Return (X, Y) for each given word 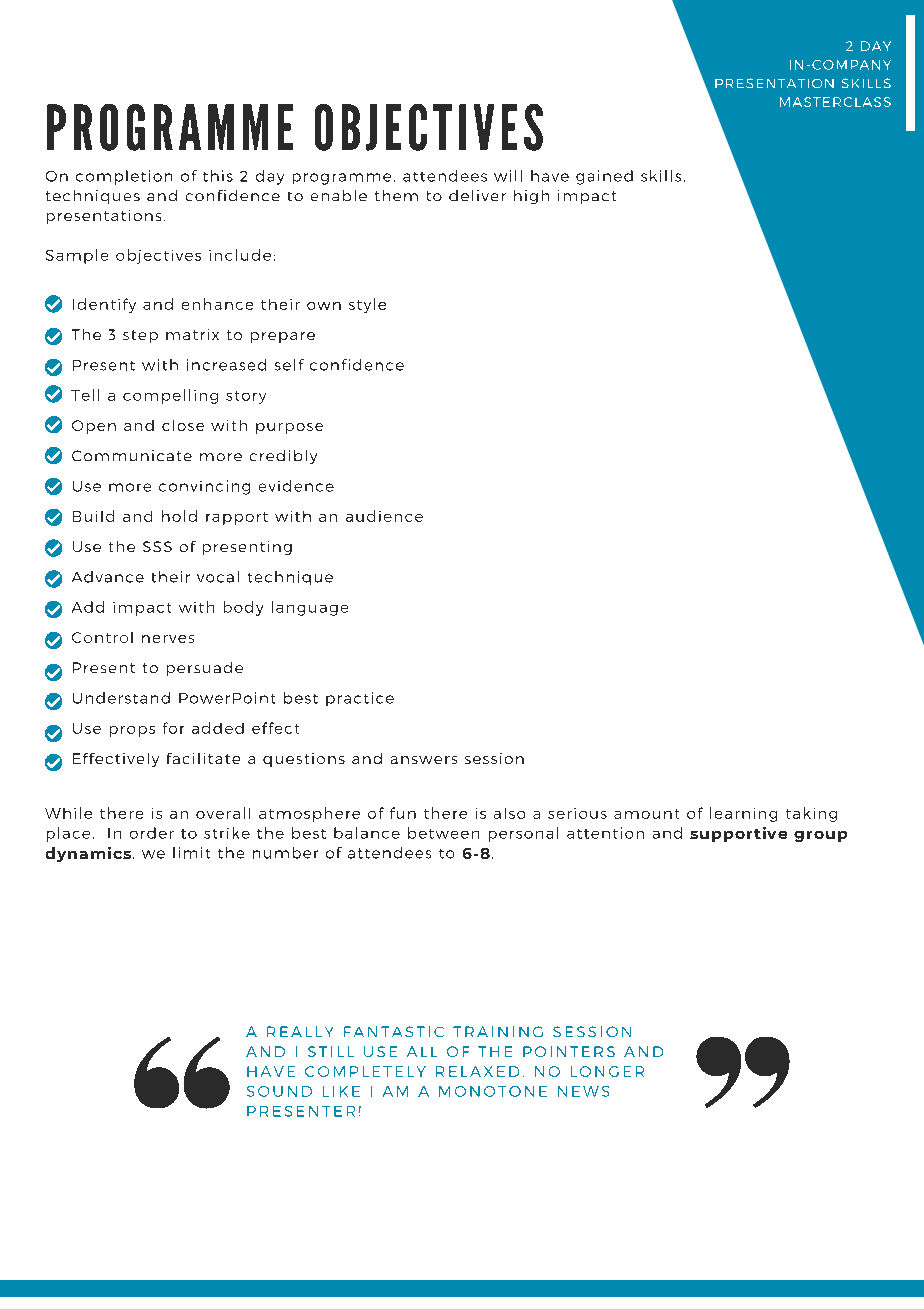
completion (124, 177)
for (173, 728)
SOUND (279, 1091)
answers (424, 760)
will (508, 176)
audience (384, 516)
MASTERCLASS (835, 102)
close (183, 425)
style (367, 305)
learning (743, 814)
